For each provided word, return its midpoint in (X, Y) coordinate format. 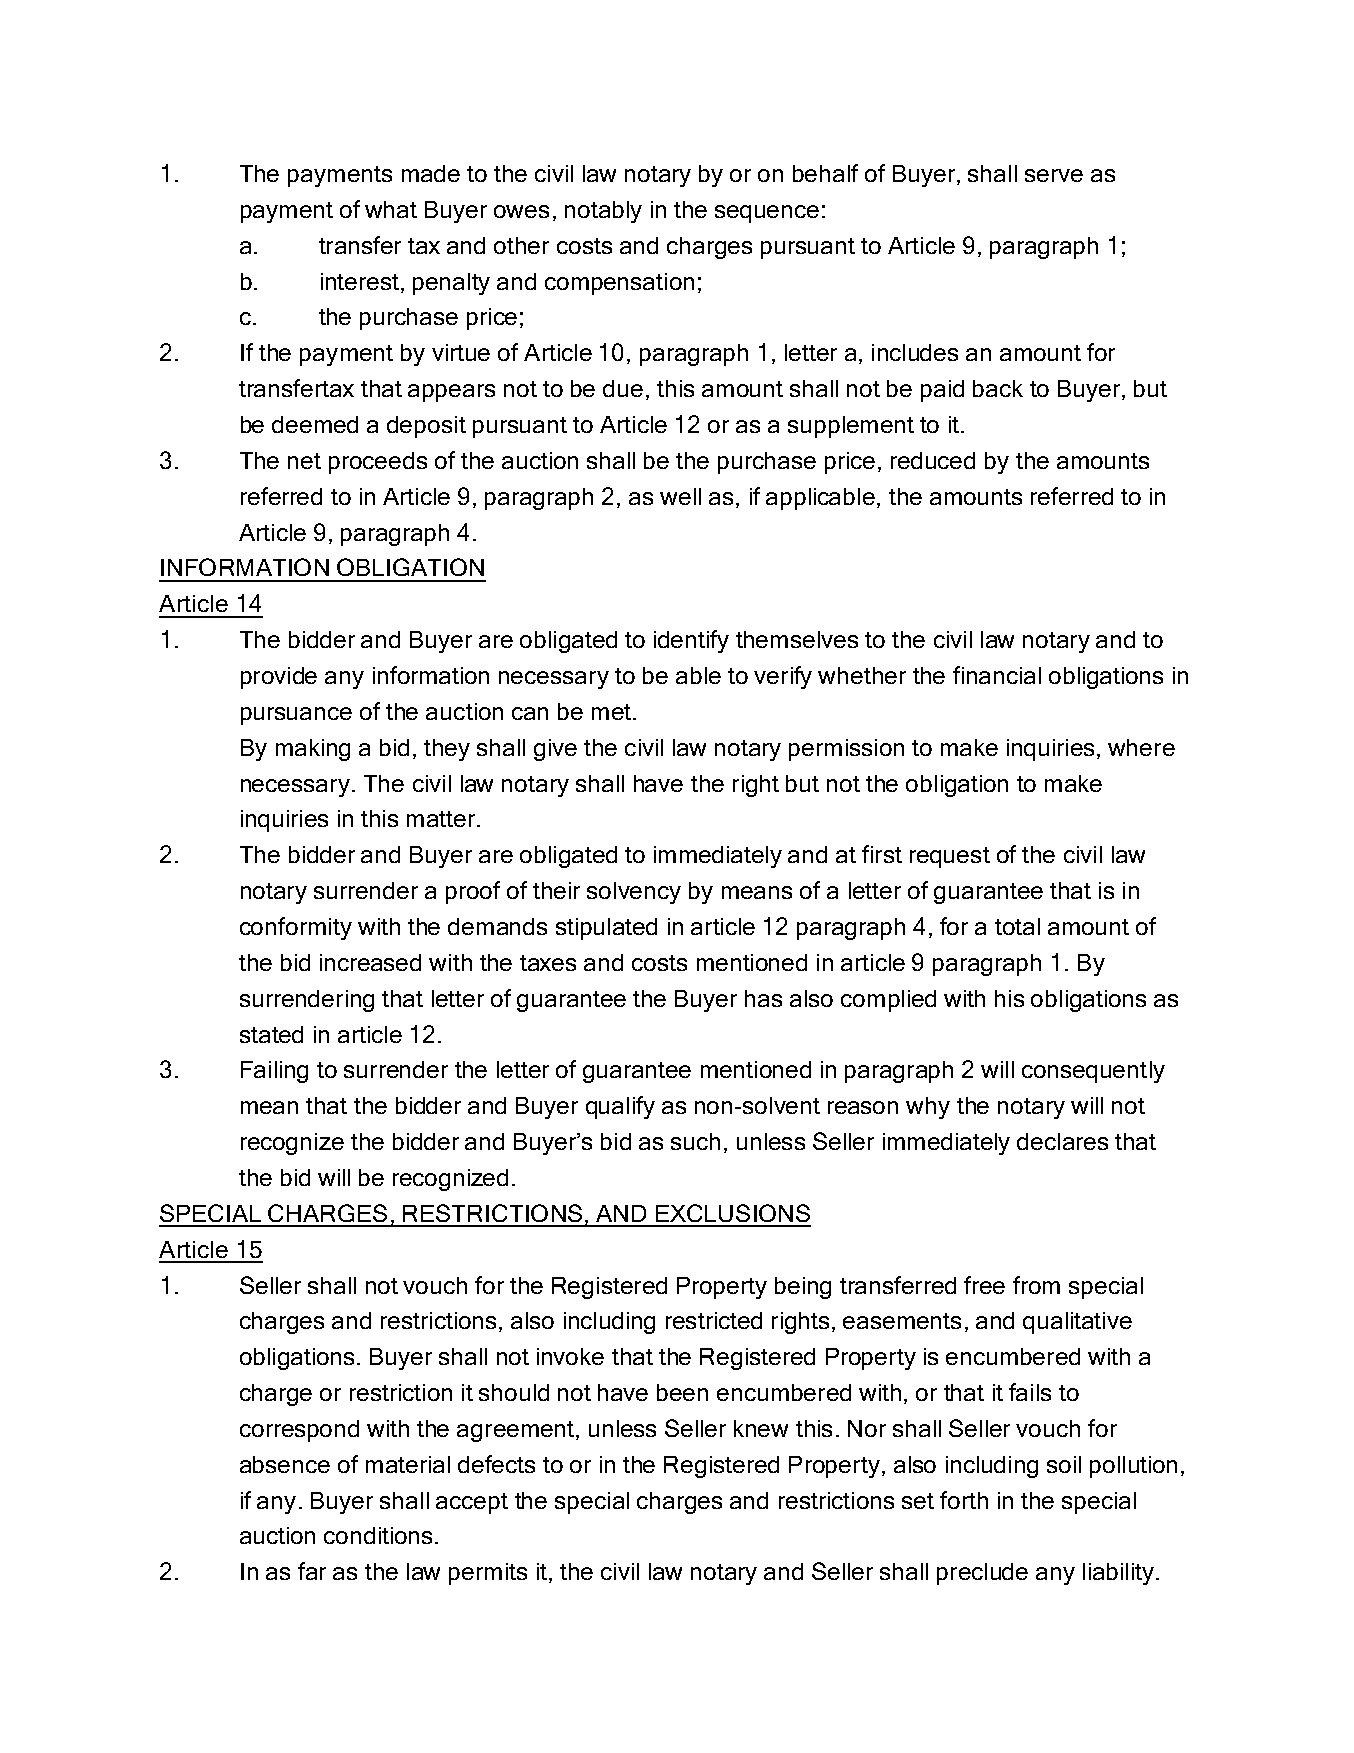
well (680, 496)
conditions (378, 1535)
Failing (274, 1072)
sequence (767, 214)
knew (761, 1428)
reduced (933, 460)
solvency (634, 893)
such (695, 1141)
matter (441, 819)
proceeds (378, 463)
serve (1054, 175)
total (1017, 926)
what (391, 209)
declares (1062, 1141)
